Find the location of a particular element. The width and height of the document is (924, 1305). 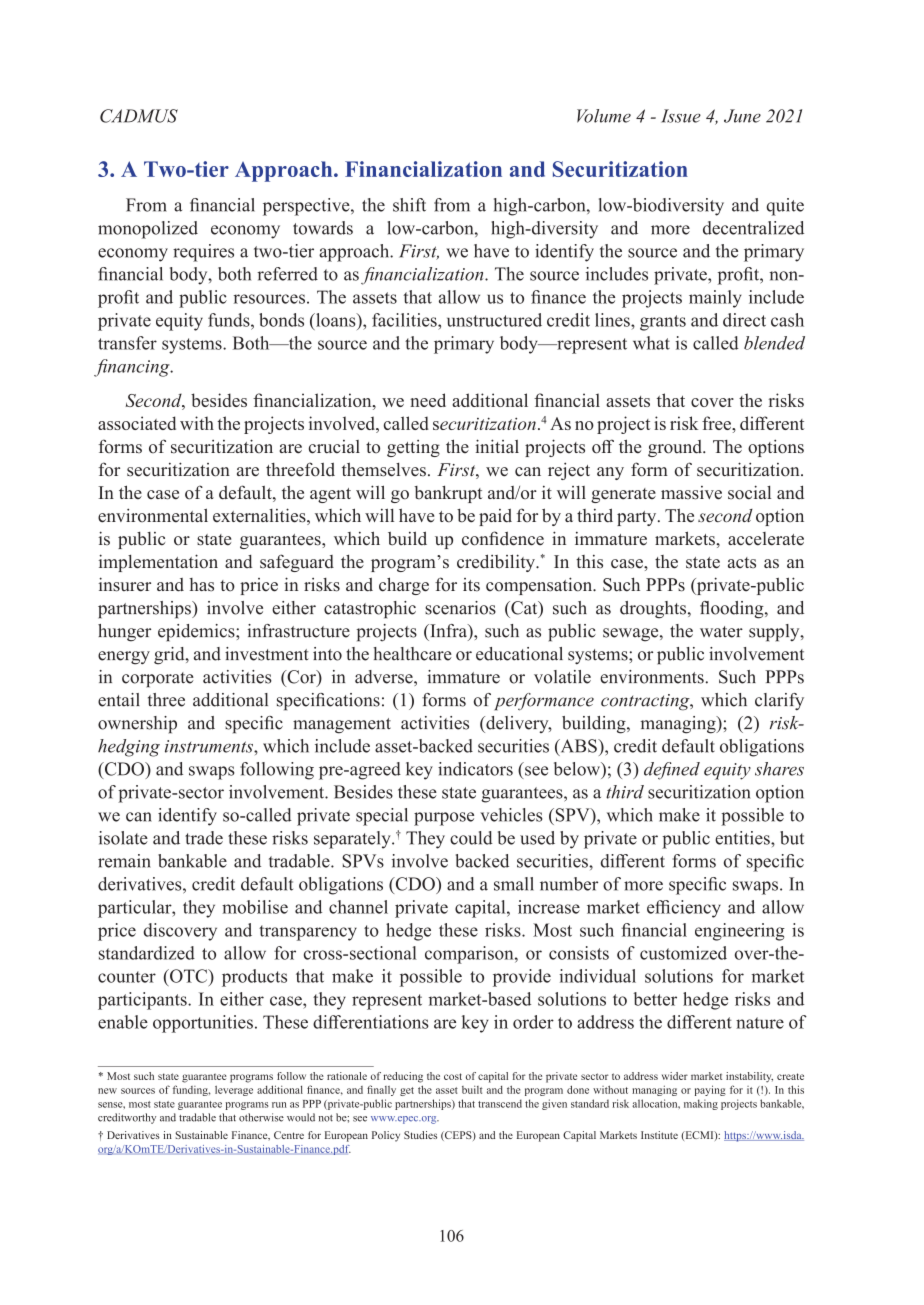

Issue is located at coordinates (681, 116).
